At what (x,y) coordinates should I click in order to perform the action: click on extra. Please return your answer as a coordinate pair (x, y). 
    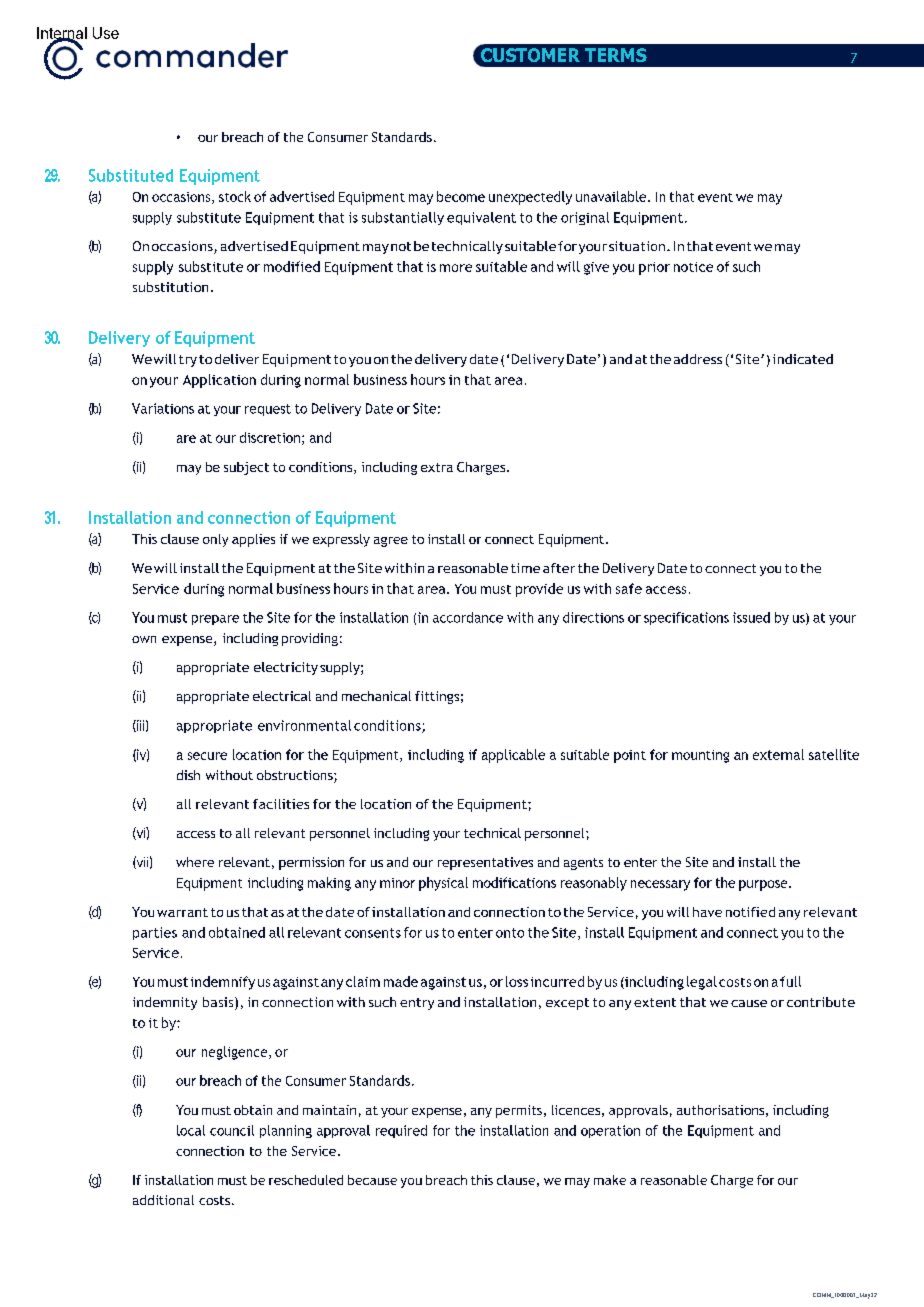
    Looking at the image, I should click on (437, 467).
